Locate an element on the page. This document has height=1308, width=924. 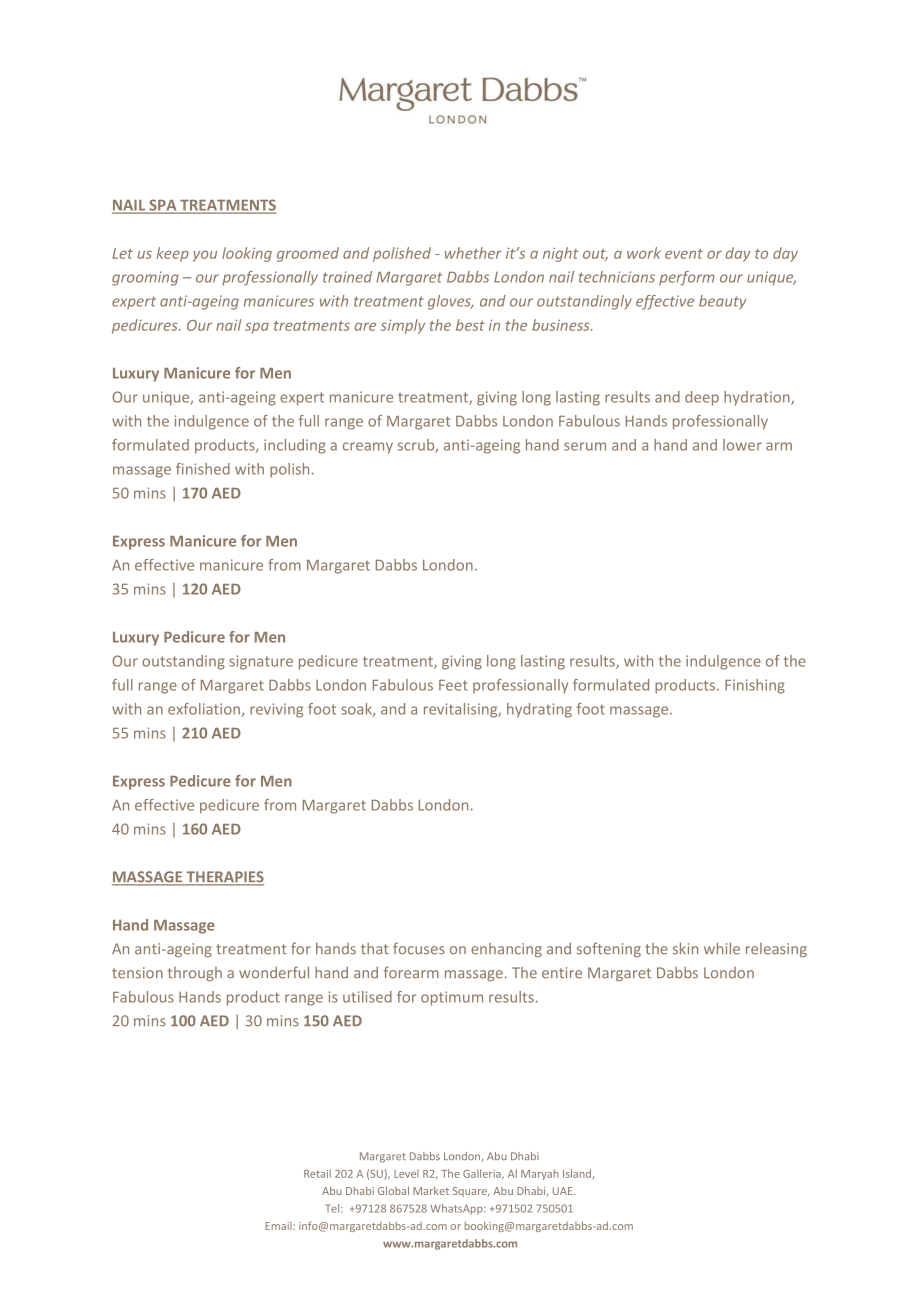
Email is located at coordinates (279, 1226).
